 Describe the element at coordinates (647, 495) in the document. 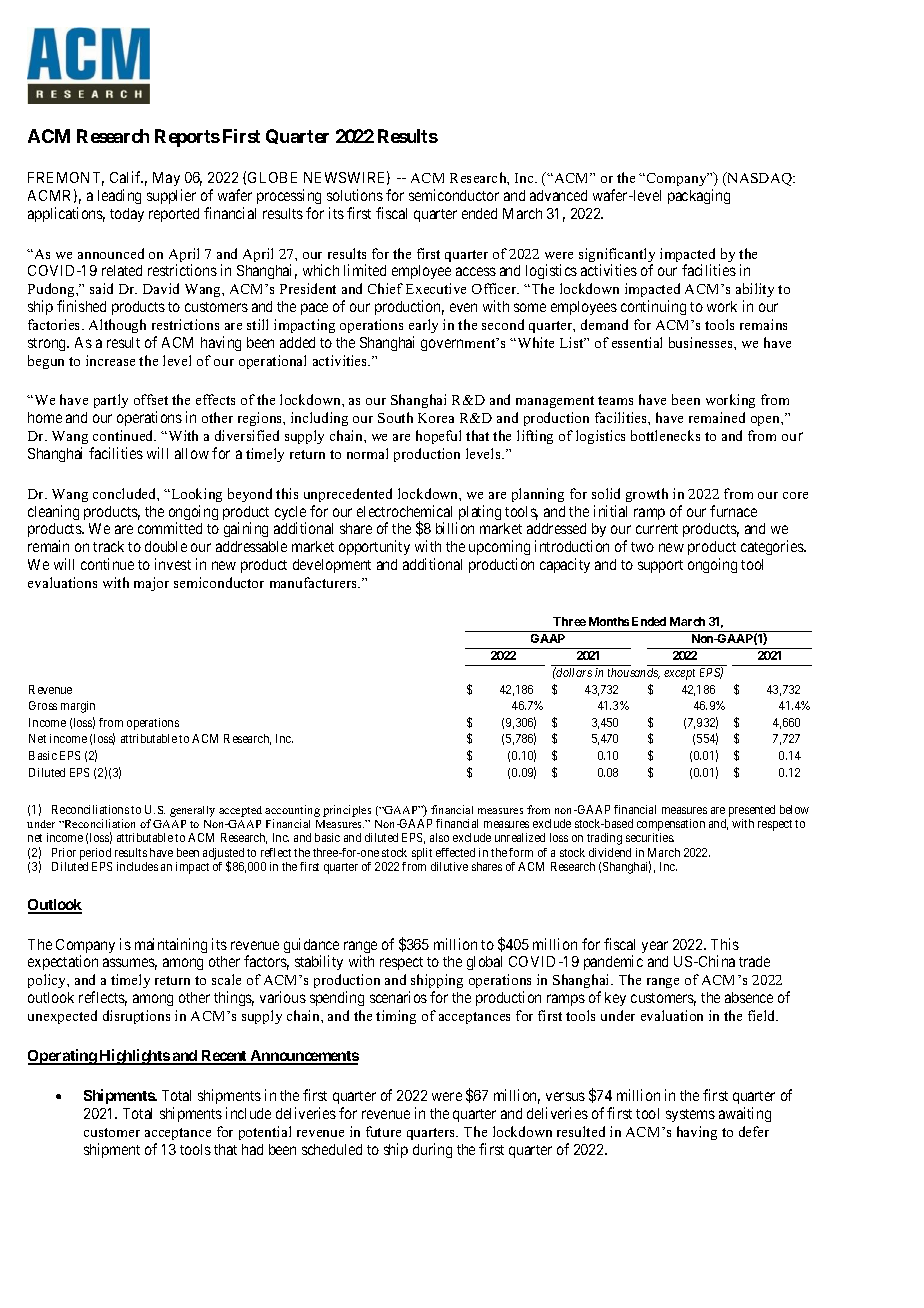

I see `growth` at that location.
